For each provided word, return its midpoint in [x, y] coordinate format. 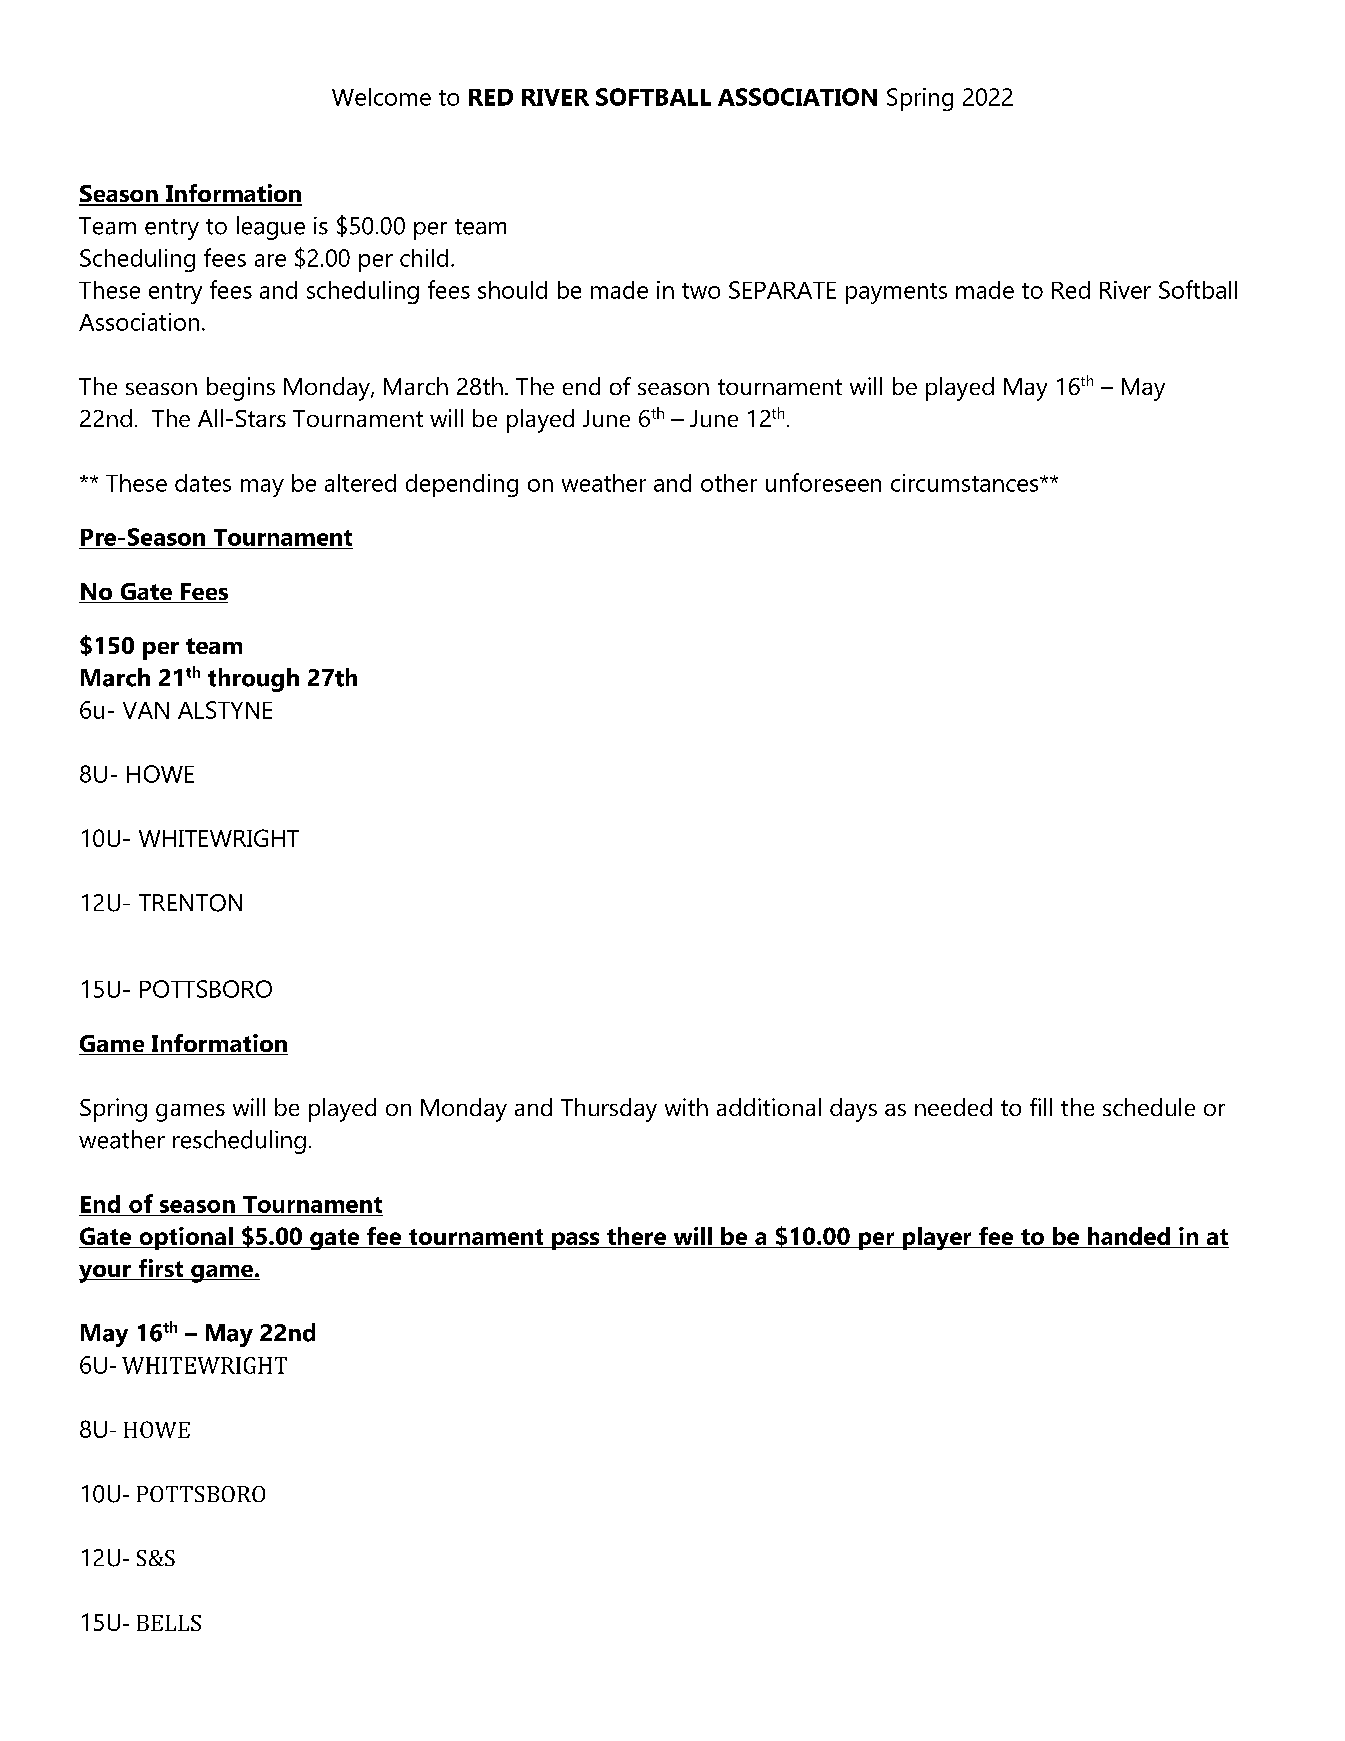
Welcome [381, 97]
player [937, 1238]
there [636, 1236]
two [701, 291]
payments [896, 293]
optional [186, 1238]
